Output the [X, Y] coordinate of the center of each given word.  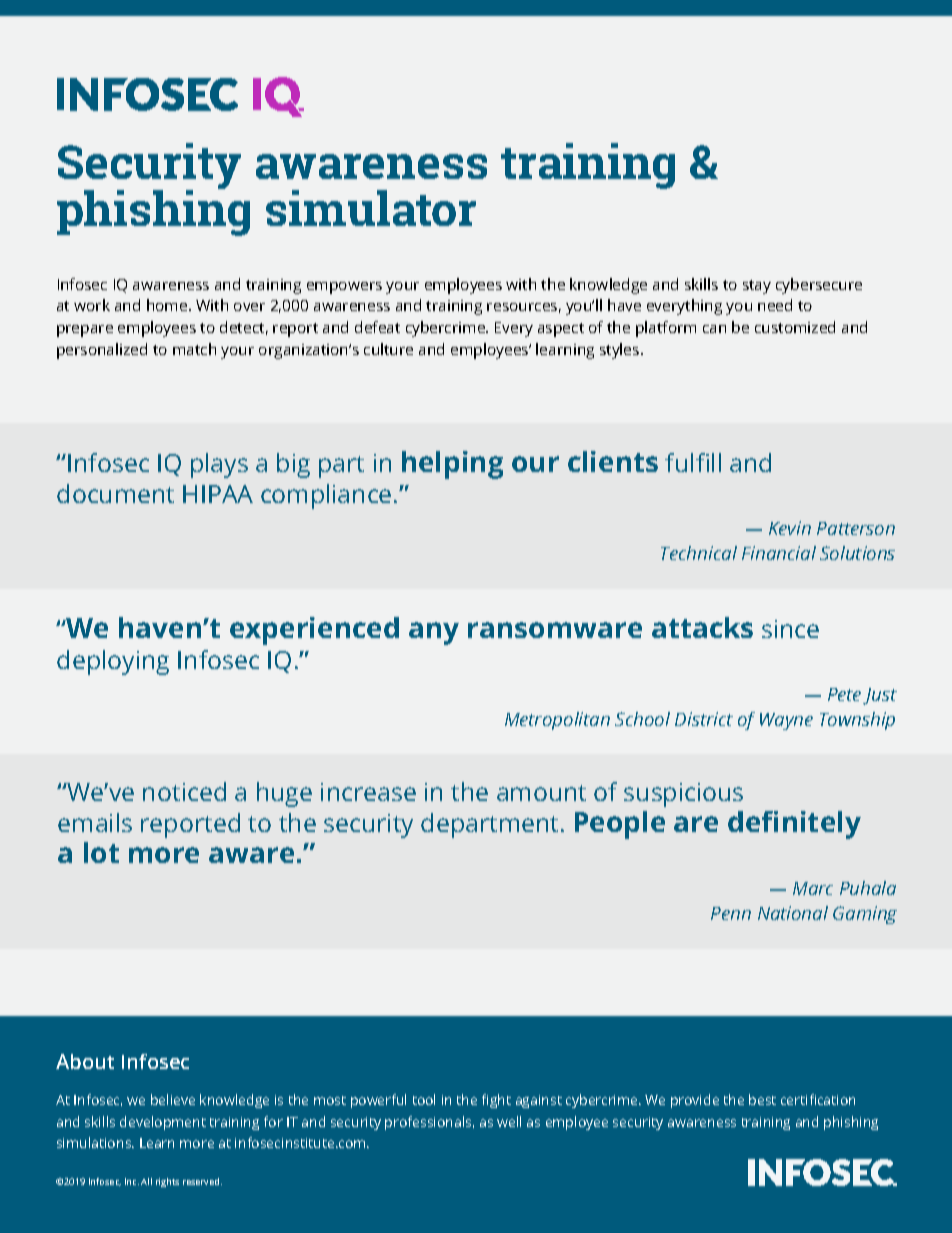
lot [101, 852]
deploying [113, 662]
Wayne [786, 721]
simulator [371, 208]
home [168, 305]
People [620, 825]
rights [167, 1182]
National [793, 913]
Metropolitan [557, 721]
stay [757, 287]
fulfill [693, 462]
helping [452, 465]
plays [219, 465]
